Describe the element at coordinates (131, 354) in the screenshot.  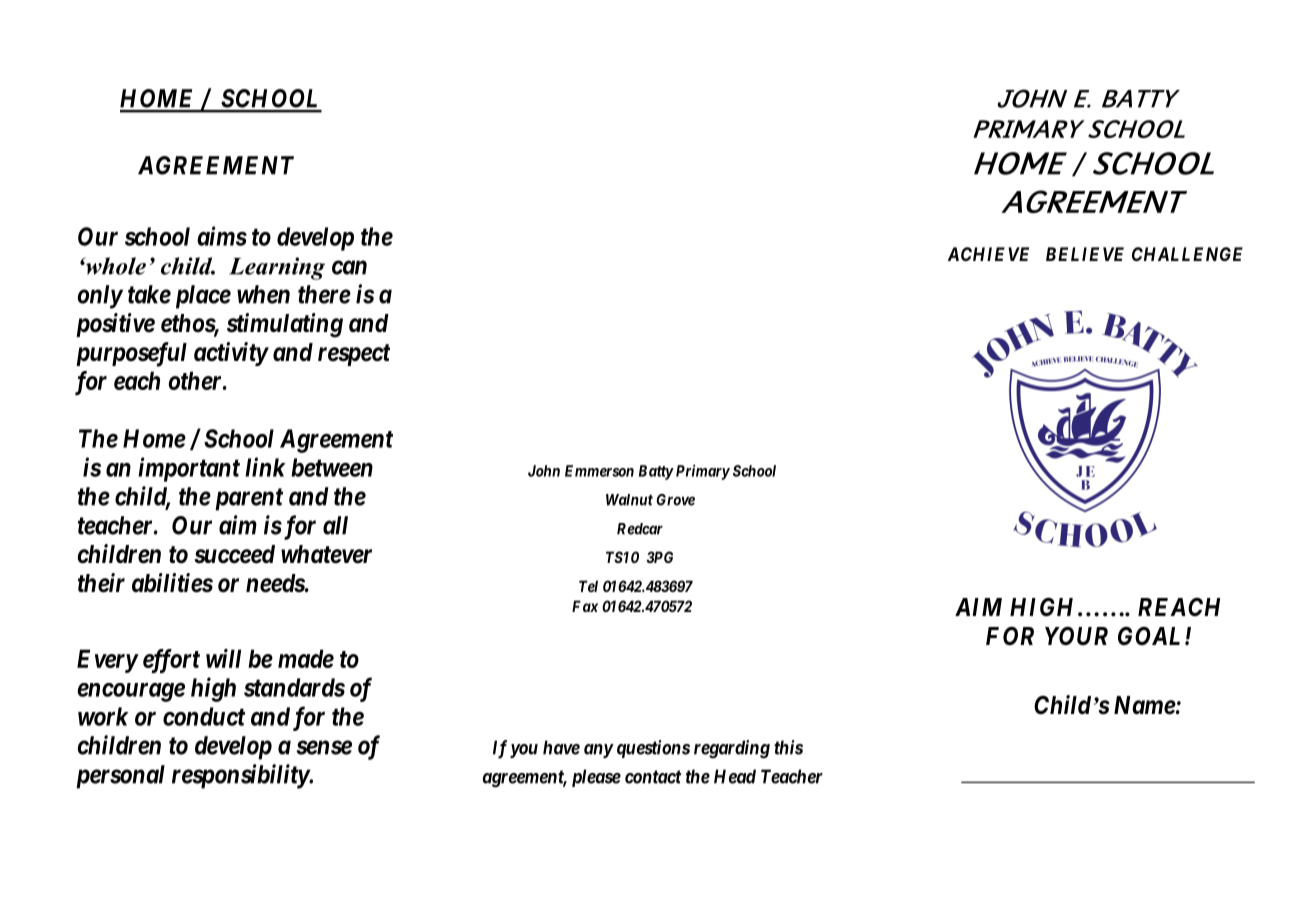
I see `purposeful` at that location.
